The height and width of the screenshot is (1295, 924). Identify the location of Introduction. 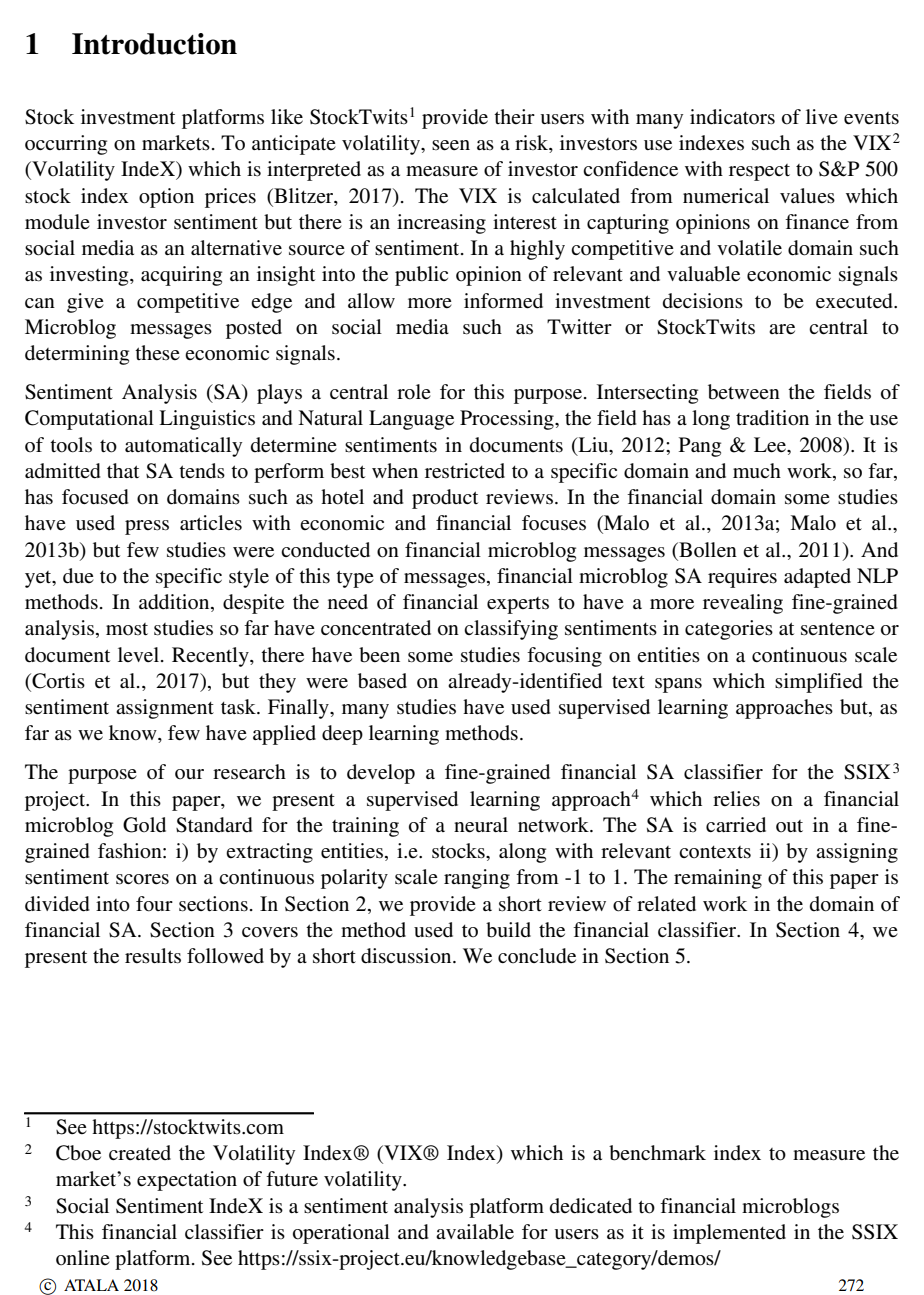
(154, 44).
